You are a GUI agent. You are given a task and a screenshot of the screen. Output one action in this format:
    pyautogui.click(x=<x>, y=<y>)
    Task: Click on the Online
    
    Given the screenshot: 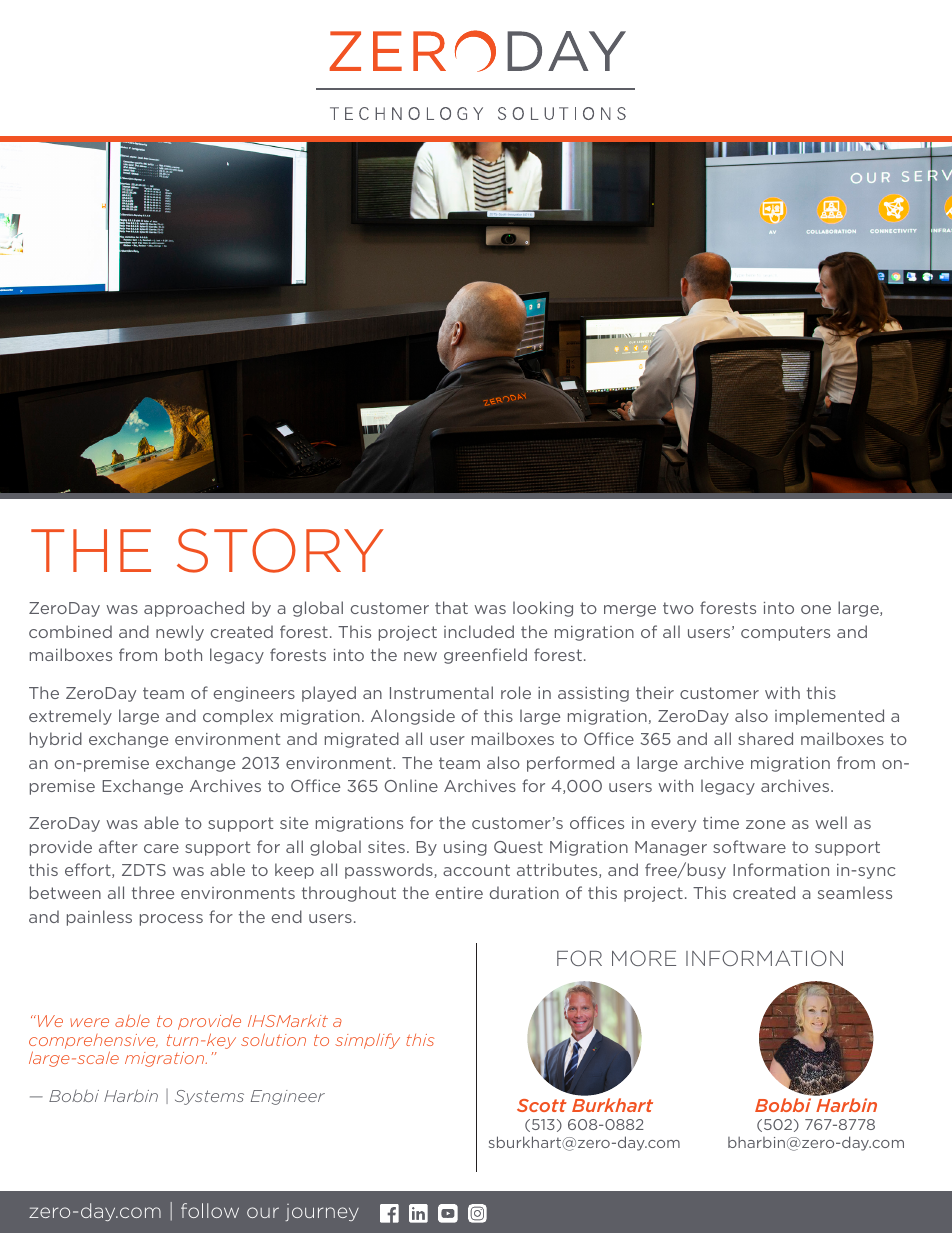 What is the action you would take?
    pyautogui.click(x=411, y=785)
